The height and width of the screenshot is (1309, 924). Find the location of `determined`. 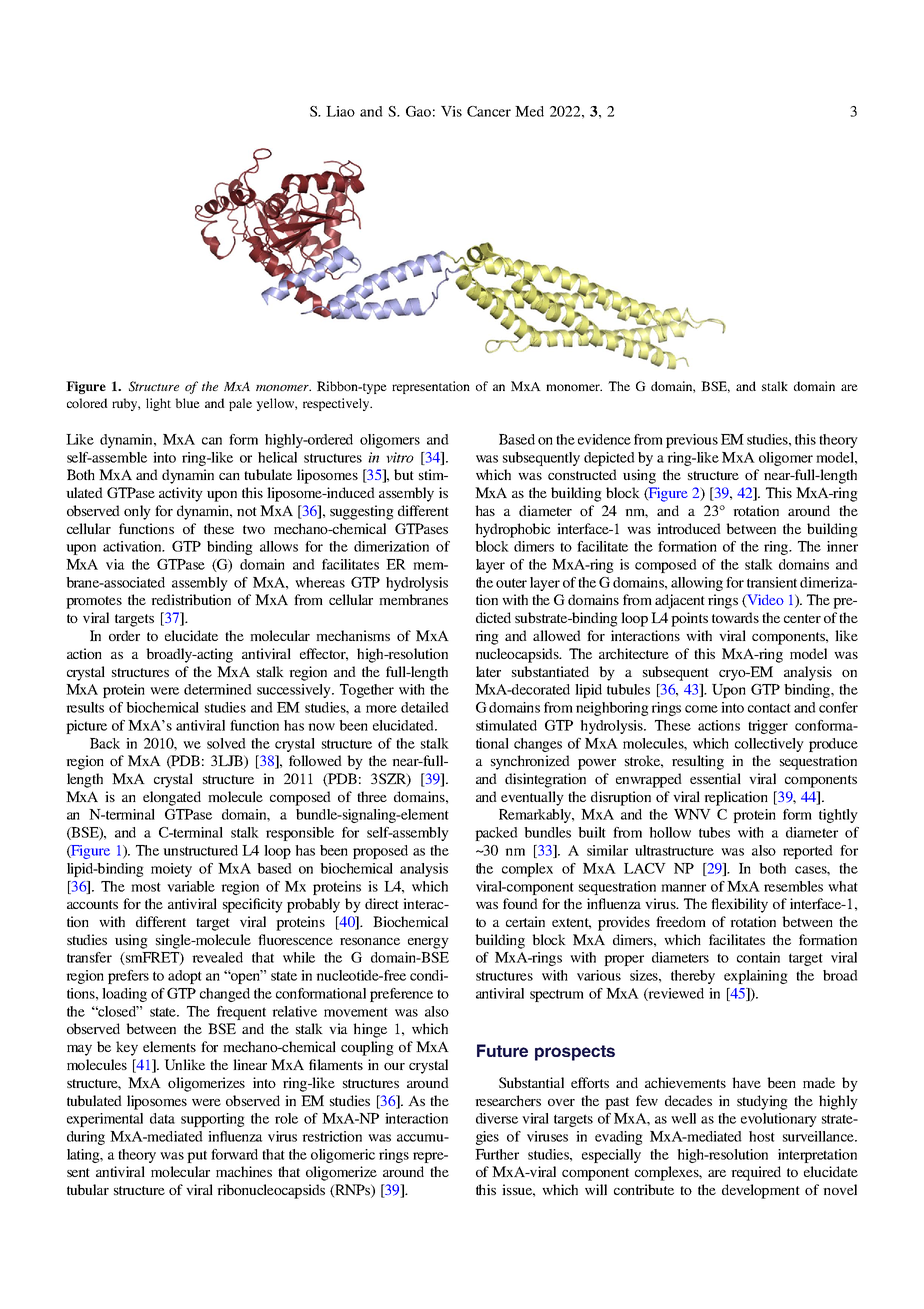

determined is located at coordinates (218, 689).
